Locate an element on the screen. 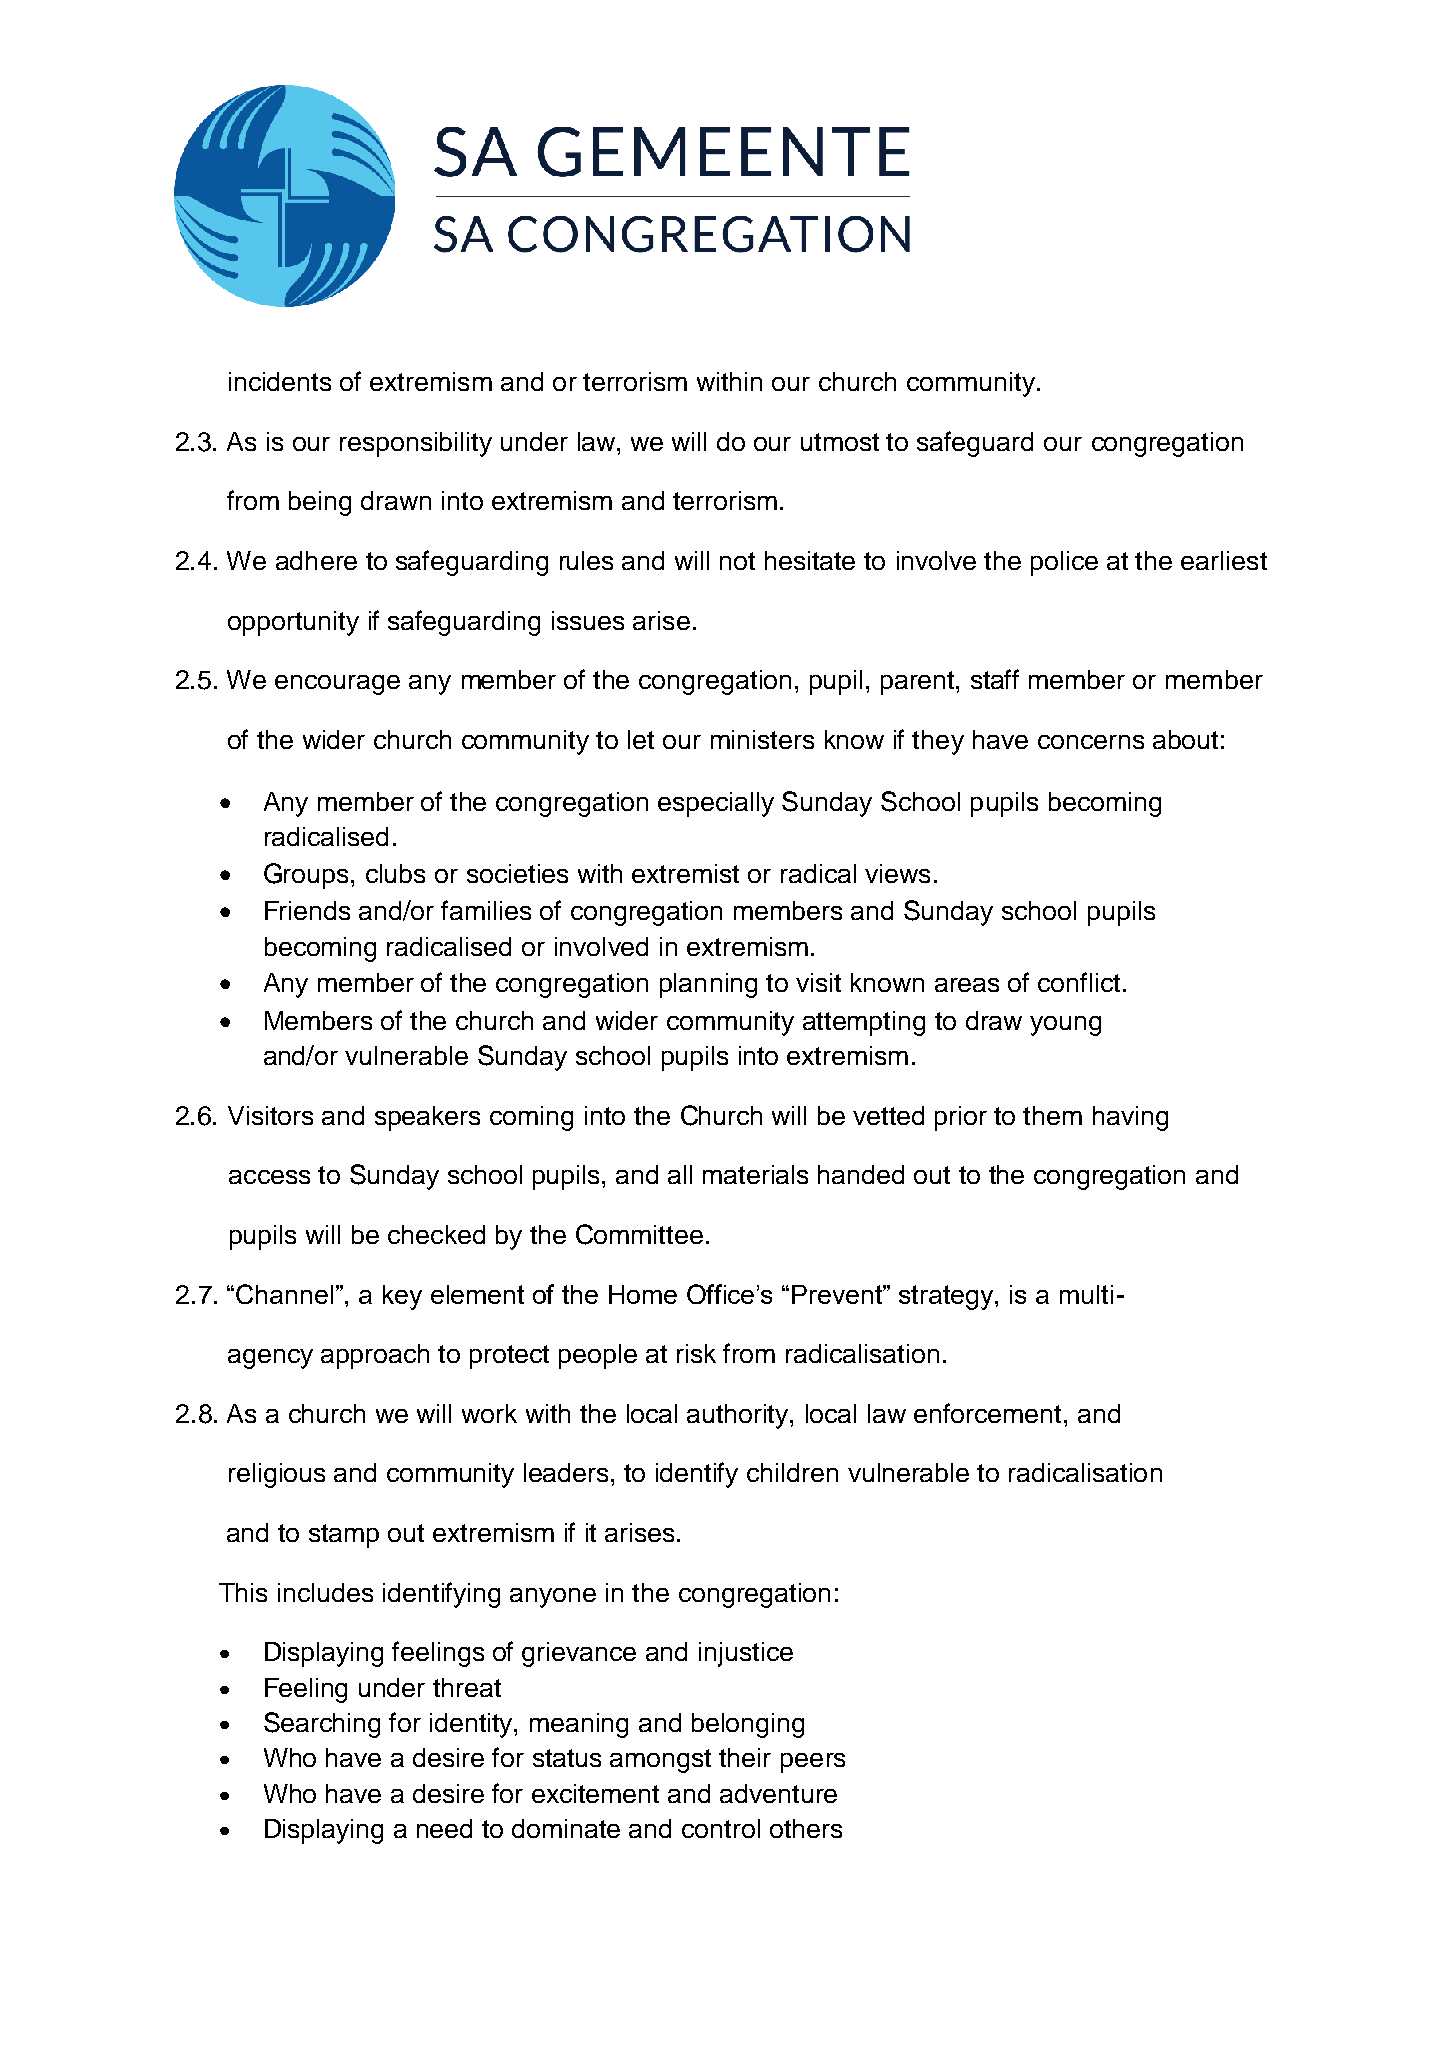  peers is located at coordinates (813, 1763).
